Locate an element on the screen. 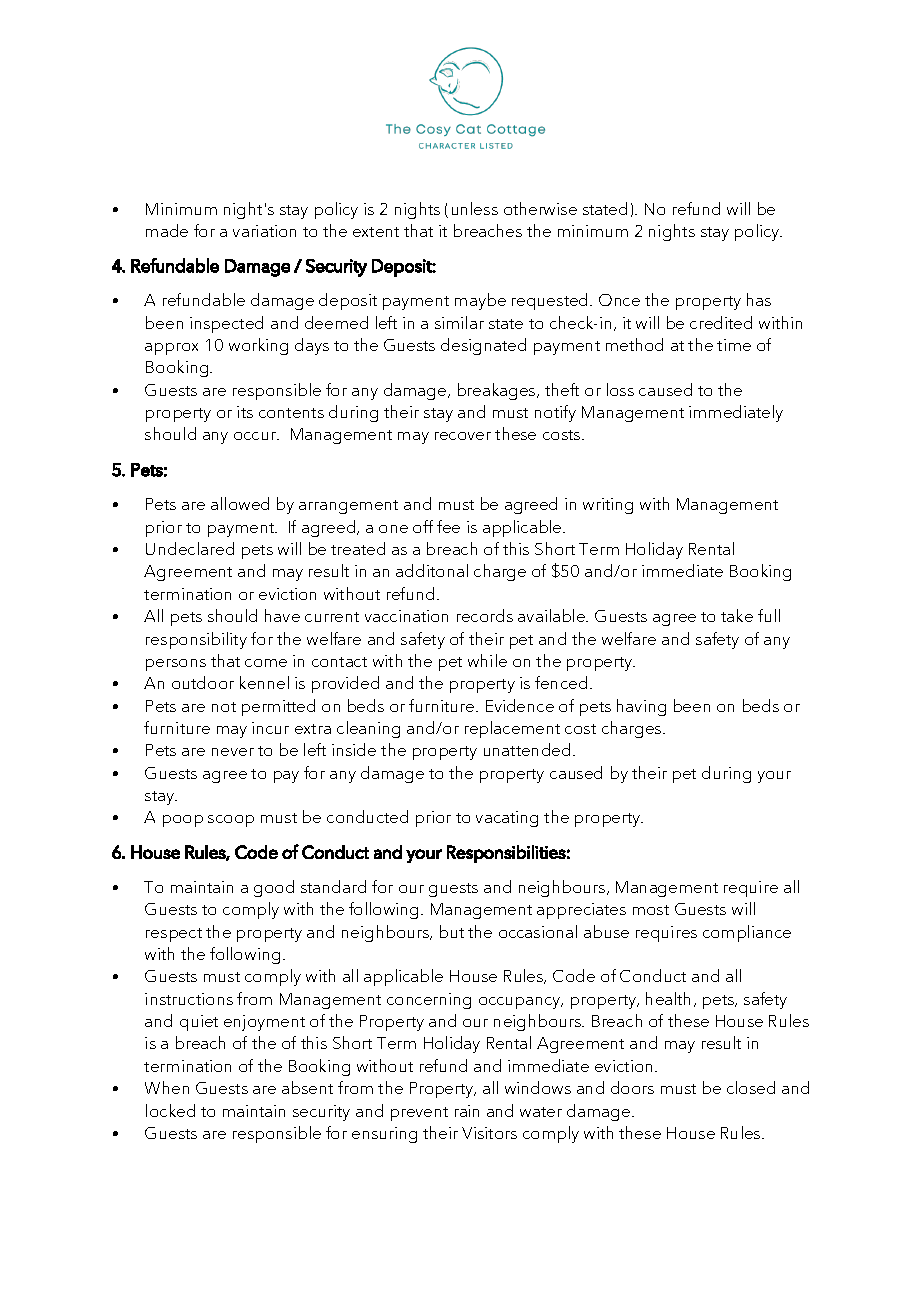 The image size is (924, 1308). variation is located at coordinates (264, 231).
